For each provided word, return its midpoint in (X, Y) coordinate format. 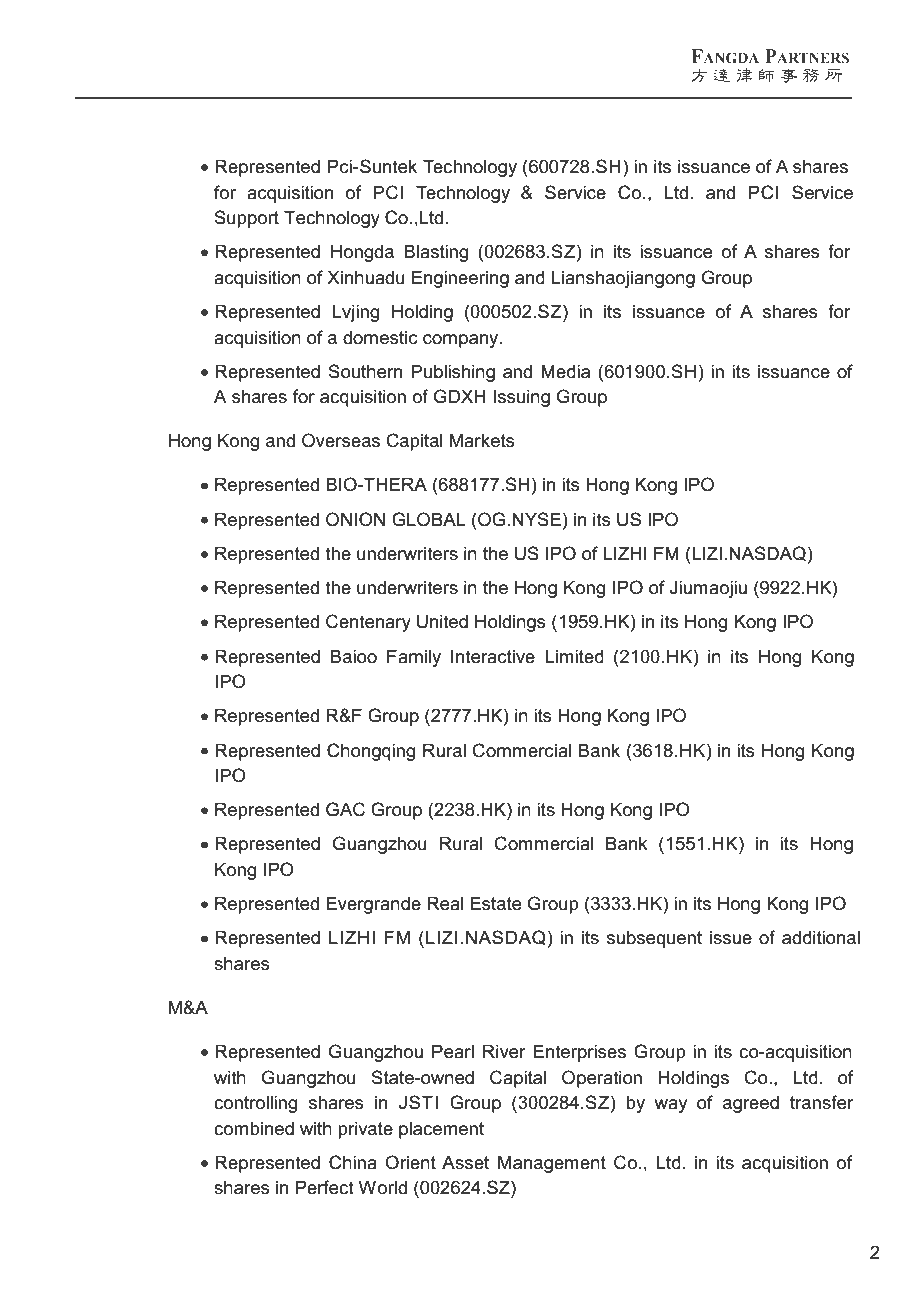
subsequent (654, 939)
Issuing (521, 398)
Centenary (368, 623)
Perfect (325, 1187)
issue (731, 938)
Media (565, 371)
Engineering (460, 279)
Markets (482, 440)
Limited (574, 656)
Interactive (493, 656)
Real (445, 903)
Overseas (341, 440)
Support (246, 219)
